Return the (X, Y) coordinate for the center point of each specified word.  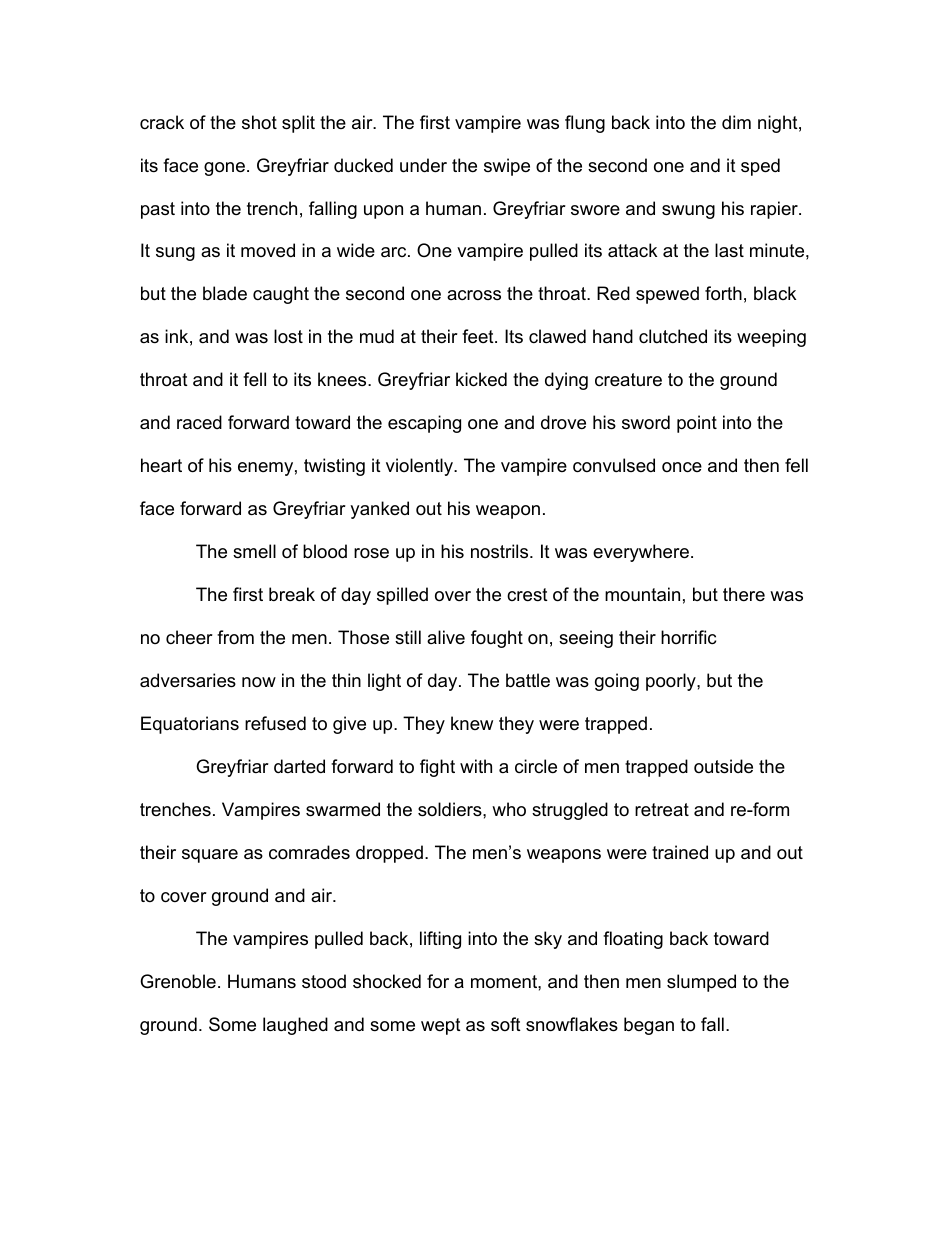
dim (736, 122)
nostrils (501, 551)
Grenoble (178, 981)
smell (254, 551)
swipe (507, 167)
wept (441, 1026)
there (744, 594)
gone (224, 169)
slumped (701, 983)
